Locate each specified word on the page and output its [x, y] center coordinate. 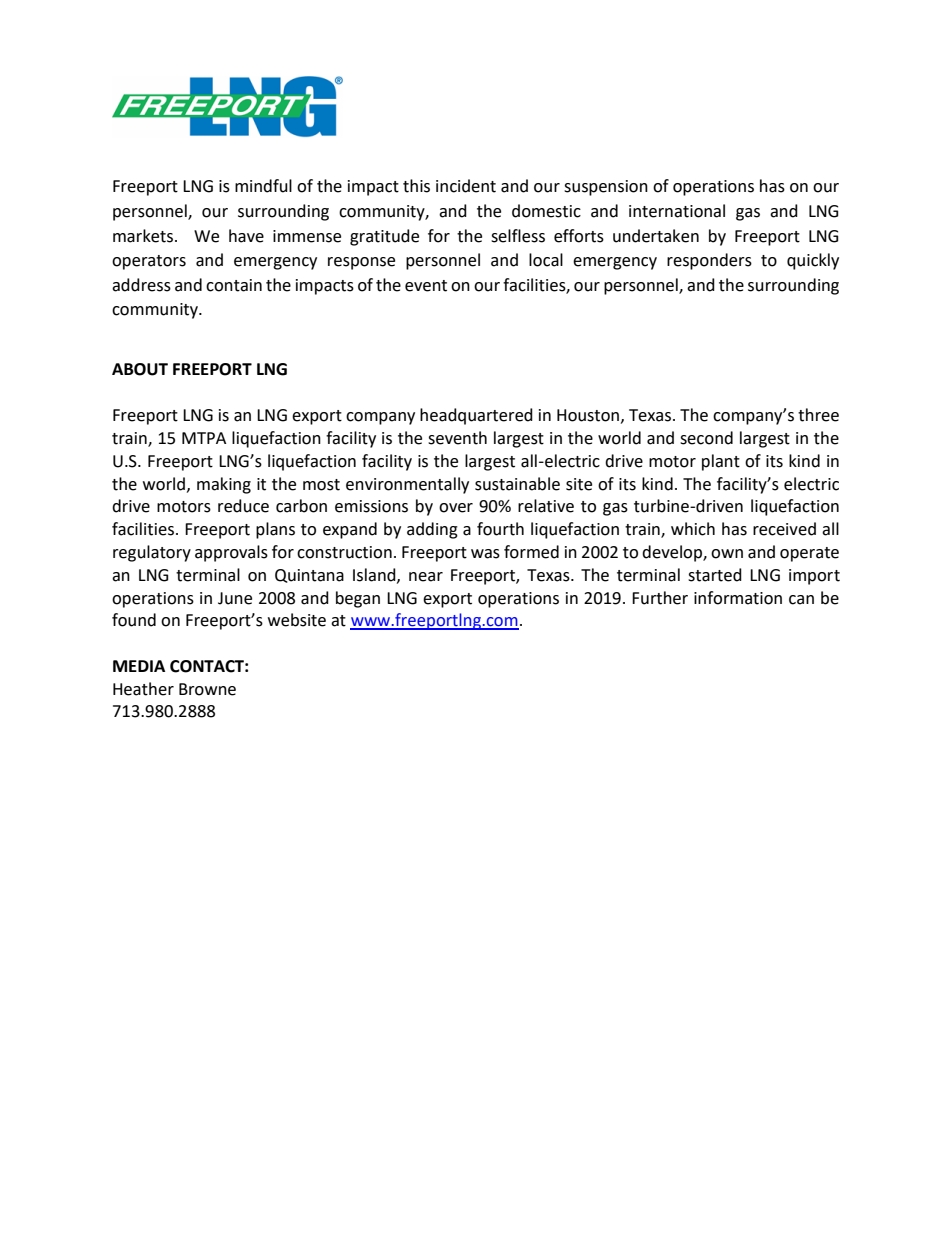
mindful [263, 186]
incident [466, 186]
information [738, 598]
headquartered [476, 416]
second [706, 438]
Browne [207, 689]
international [677, 211]
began [358, 599]
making [224, 485]
